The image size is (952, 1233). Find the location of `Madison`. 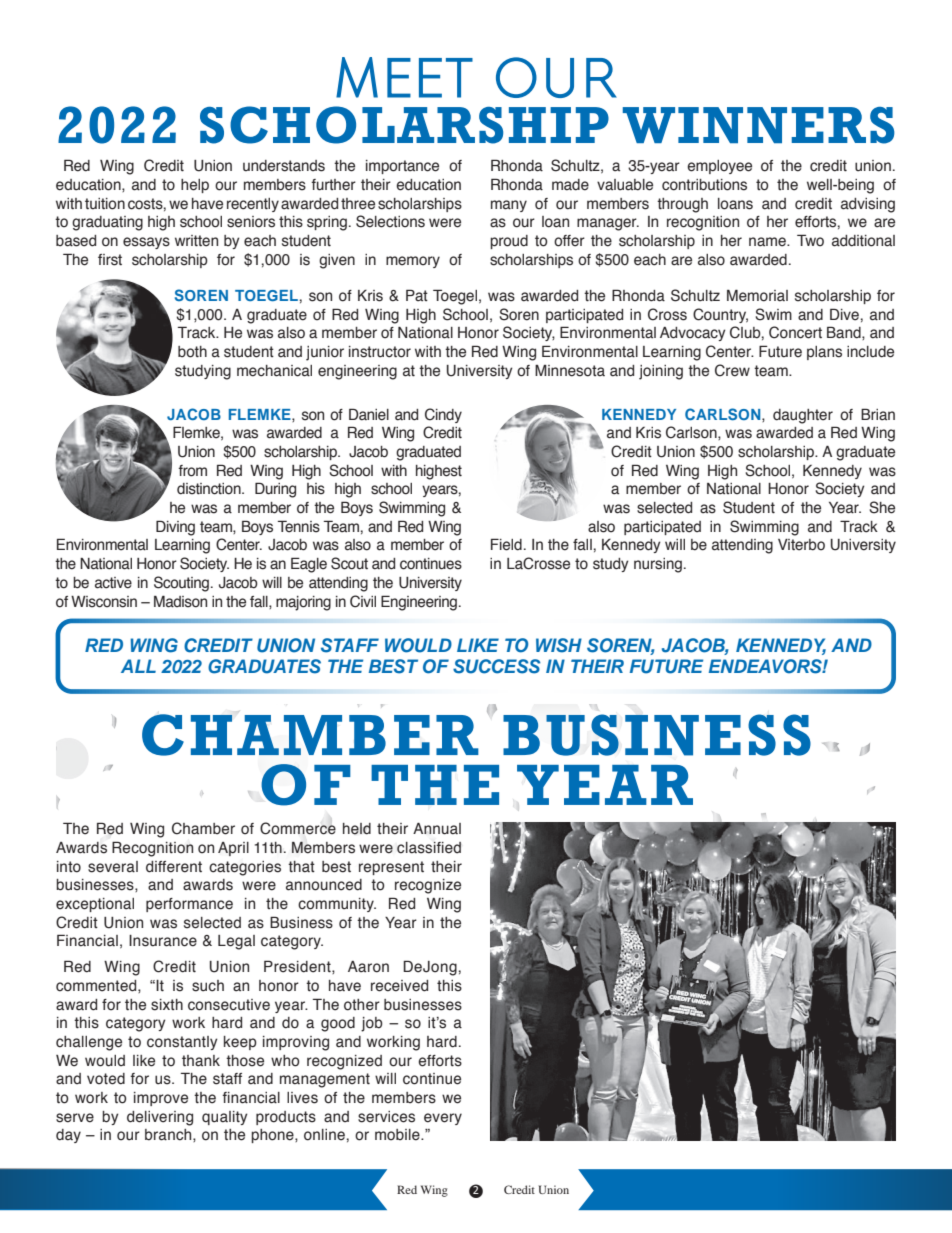

Madison is located at coordinates (180, 601).
